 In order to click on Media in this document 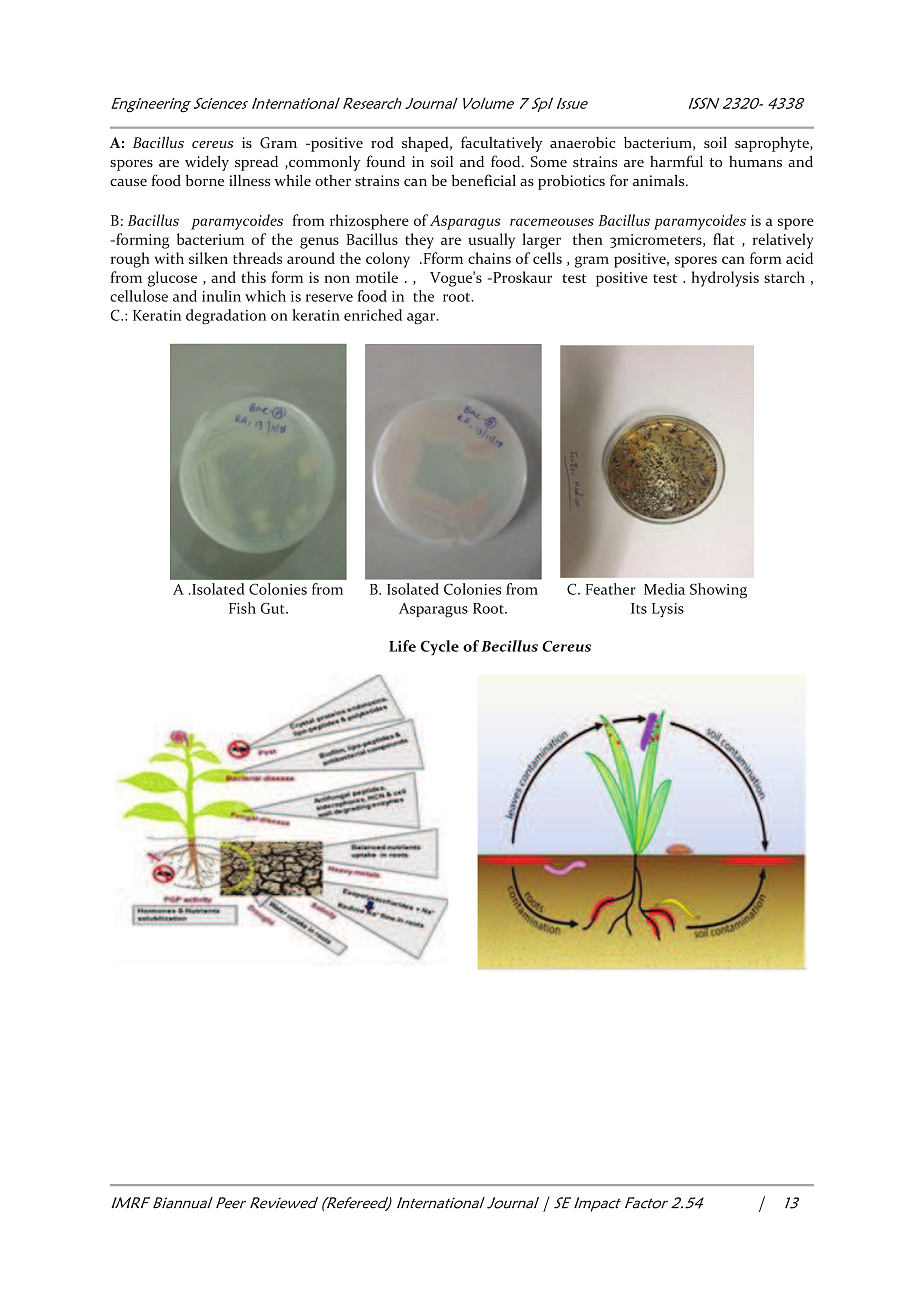, I will do `click(664, 589)`.
